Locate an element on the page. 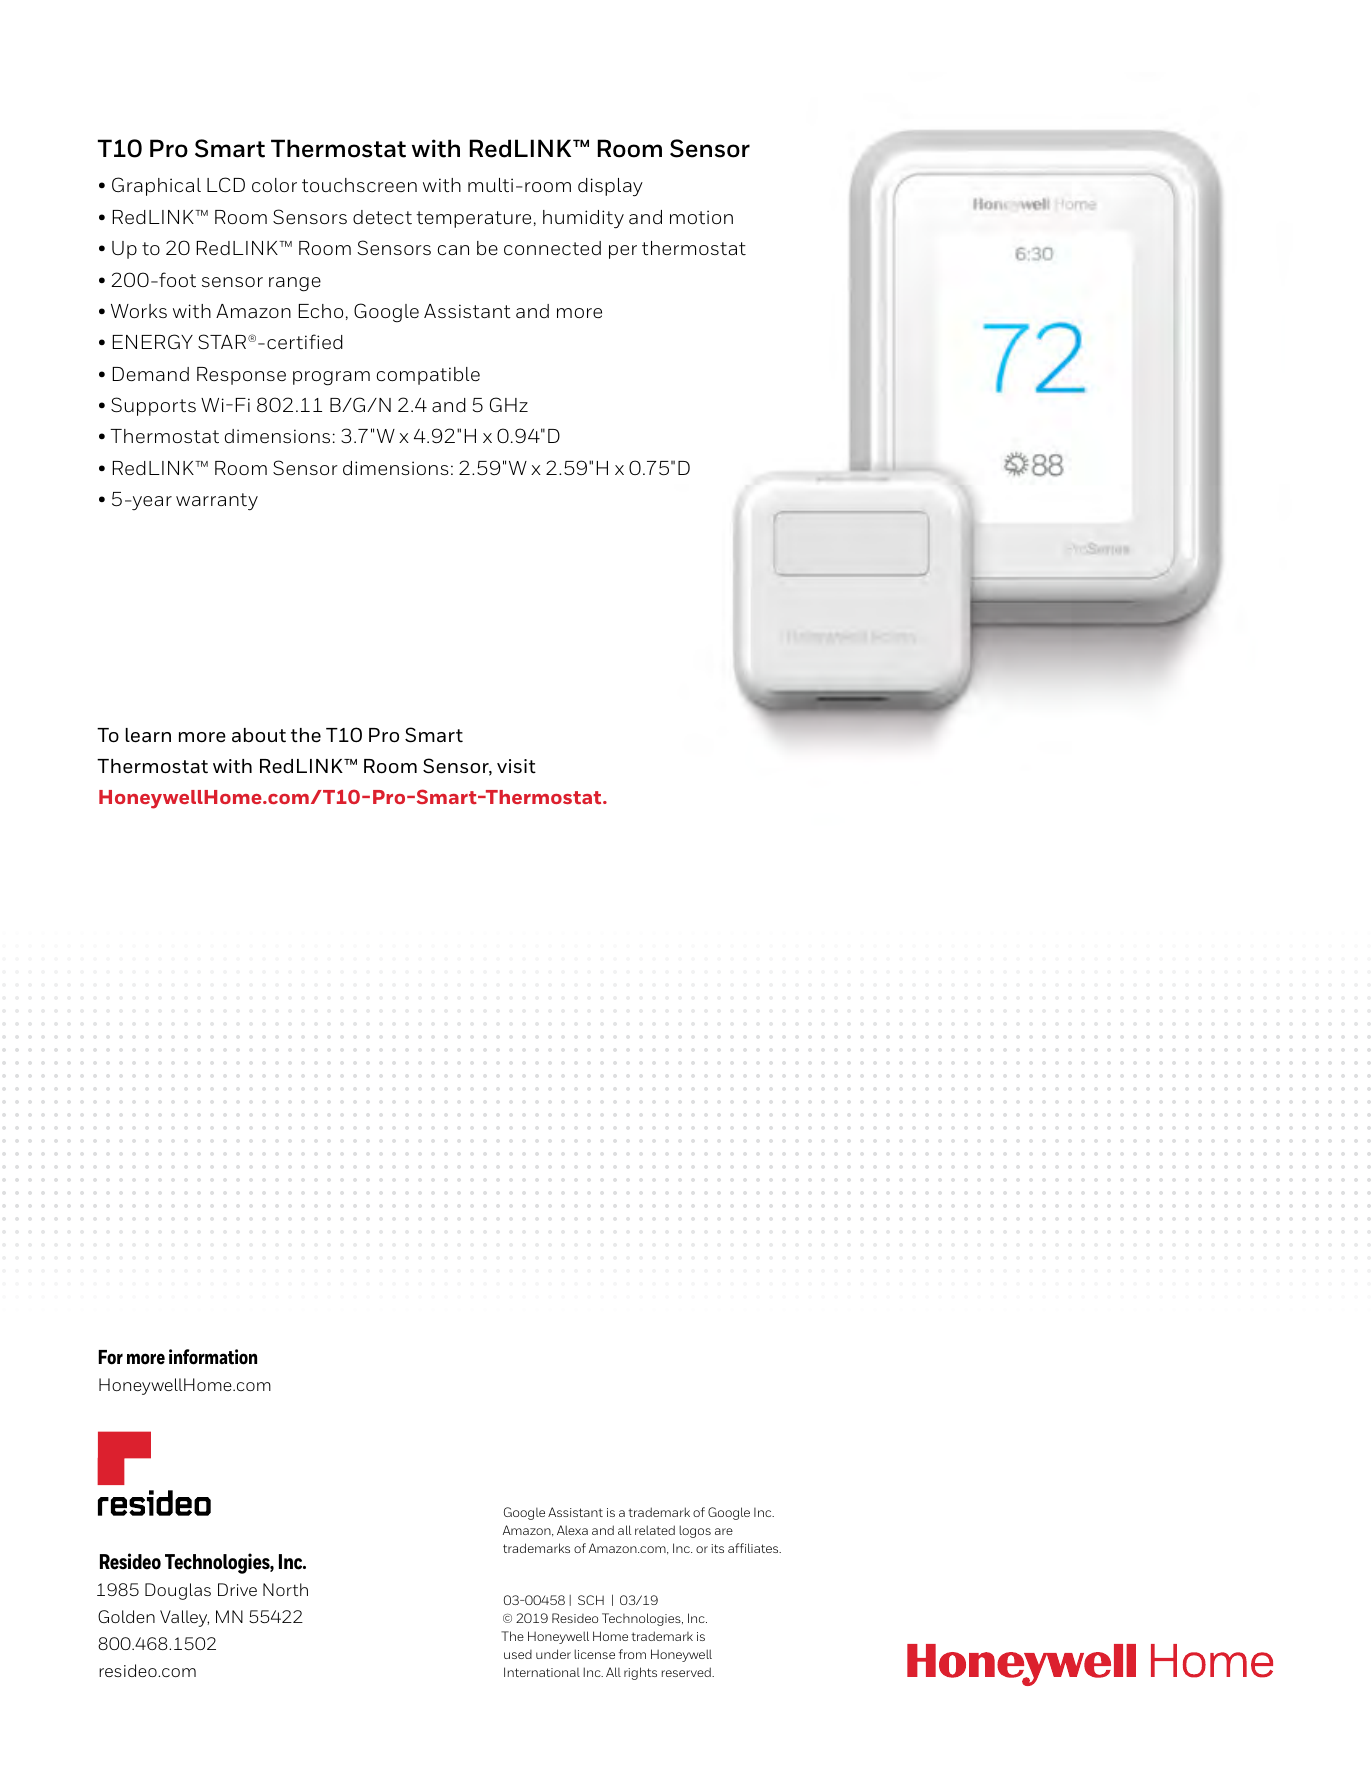 The image size is (1371, 1775). learn is located at coordinates (148, 735).
